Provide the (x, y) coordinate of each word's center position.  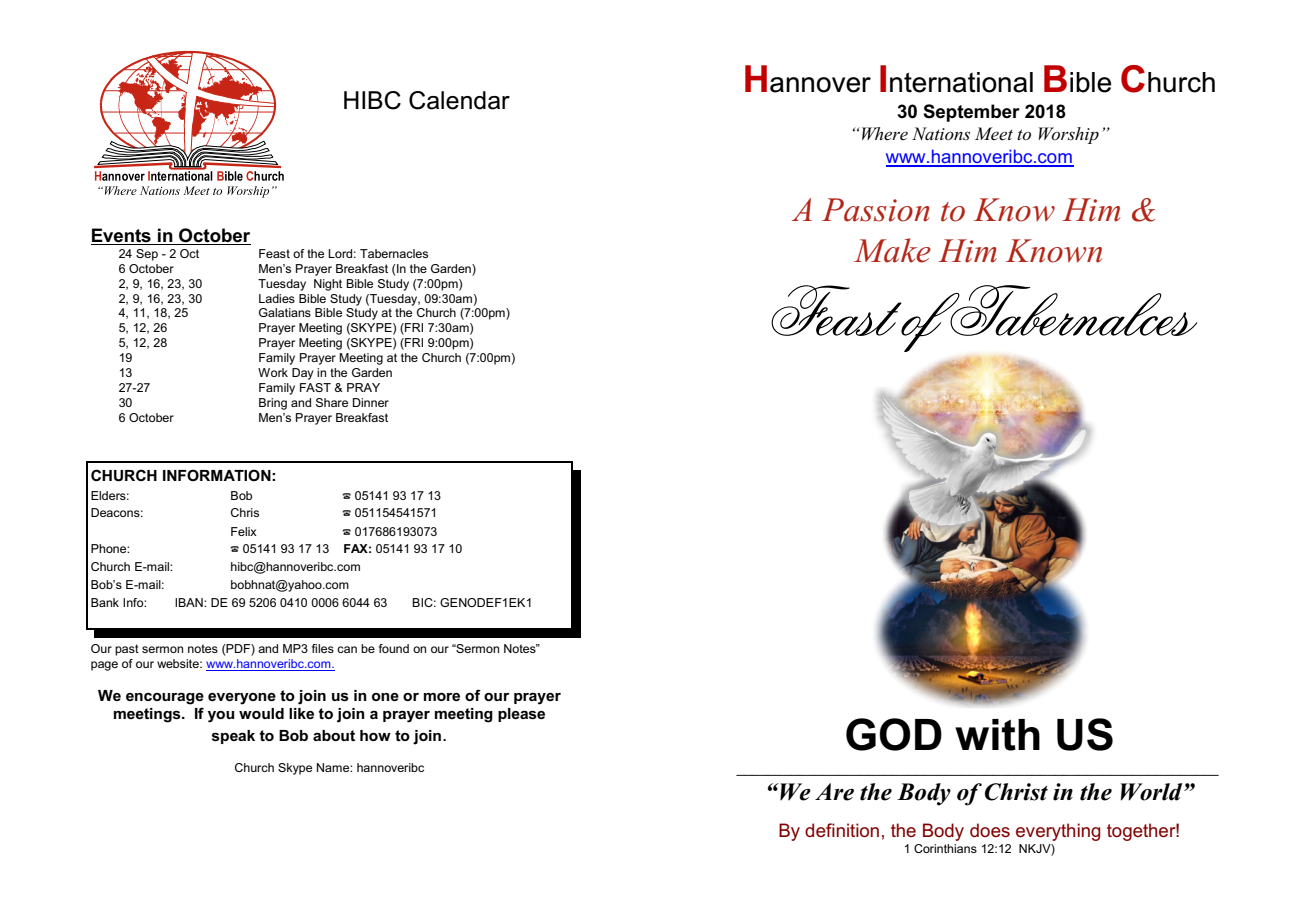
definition (842, 830)
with (997, 735)
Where (885, 134)
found (394, 648)
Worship (1069, 135)
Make (892, 250)
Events (121, 235)
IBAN (190, 602)
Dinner (371, 402)
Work (273, 372)
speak (233, 737)
